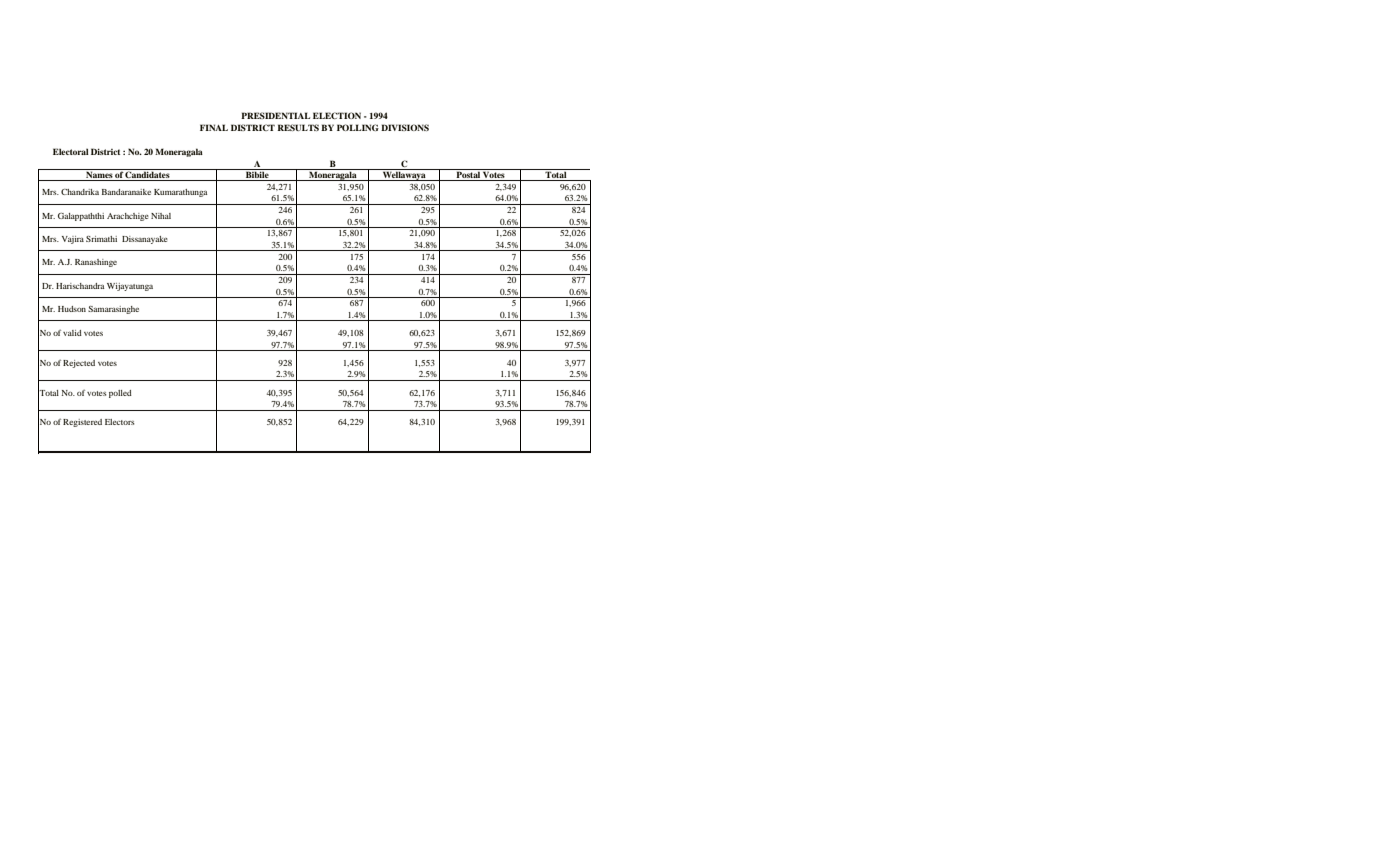 Image resolution: width=1400 pixels, height=850 pixels. I want to click on Postal, so click(468, 176).
